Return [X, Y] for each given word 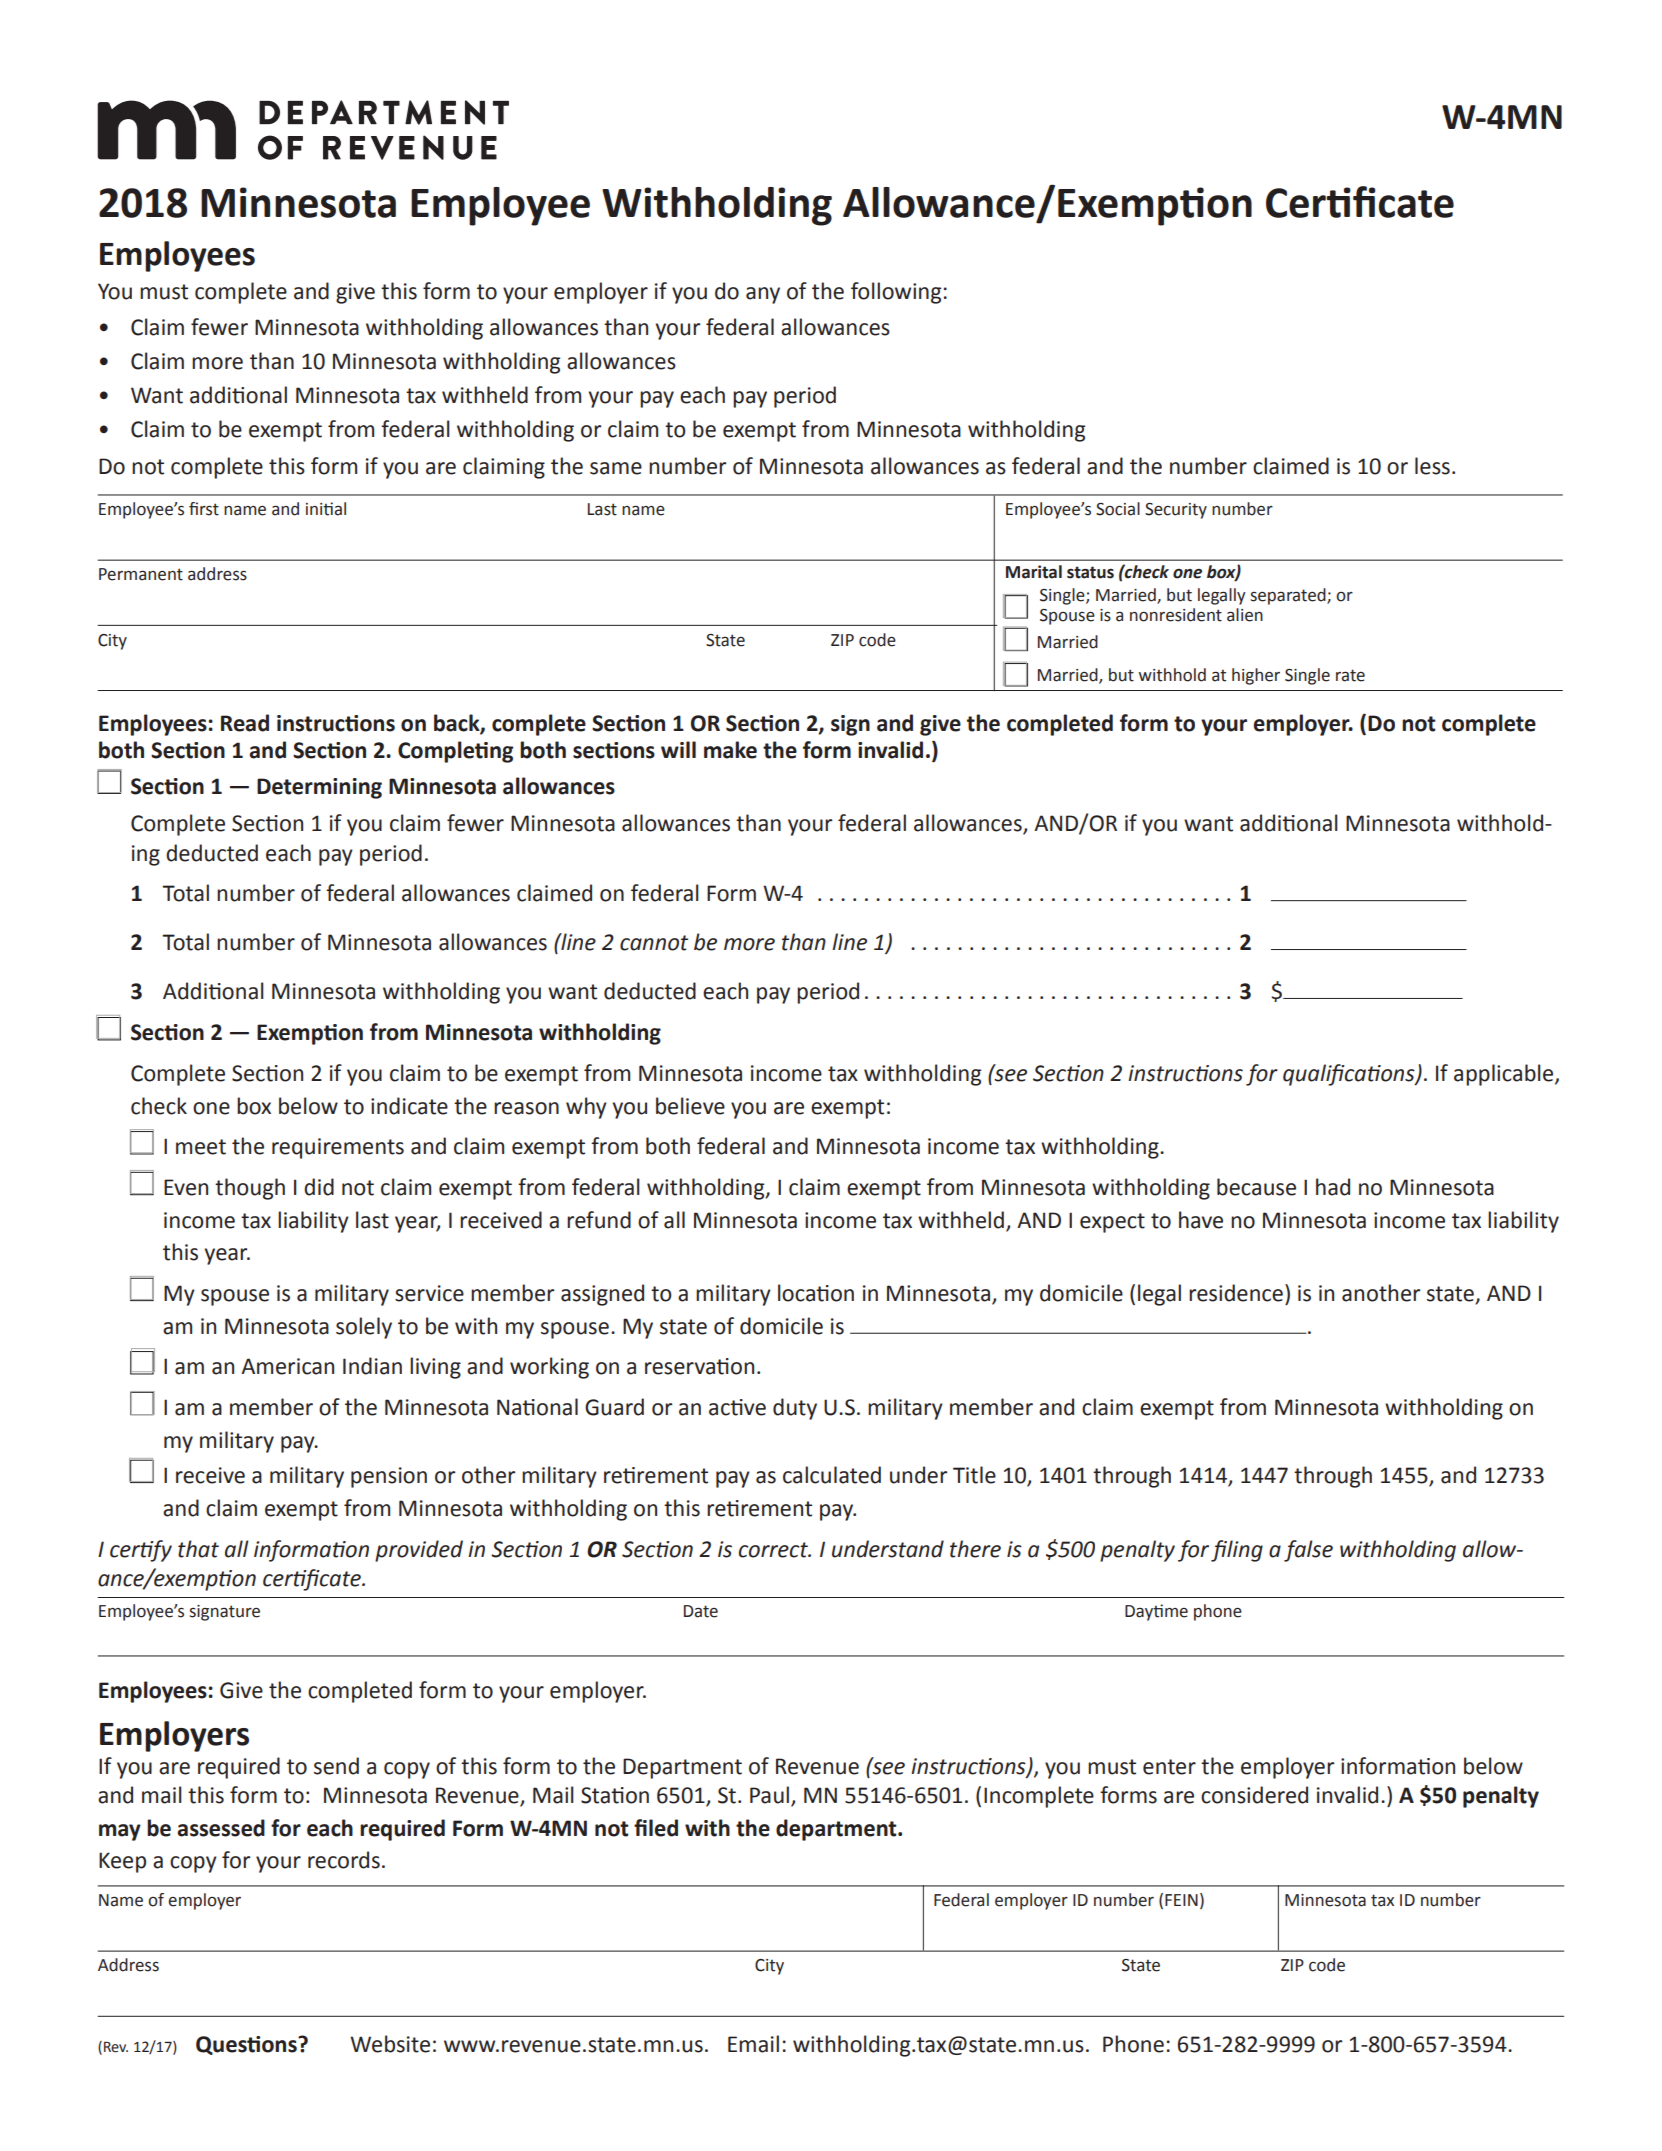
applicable [1505, 1075]
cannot [654, 943]
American [287, 1366]
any [763, 295]
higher [1256, 676]
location [816, 1293]
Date [701, 1611]
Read [245, 723]
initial [326, 509]
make [730, 750]
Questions [247, 2045]
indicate [409, 1106]
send [336, 1766]
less [1432, 466]
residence [1236, 1293]
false [1308, 1551]
